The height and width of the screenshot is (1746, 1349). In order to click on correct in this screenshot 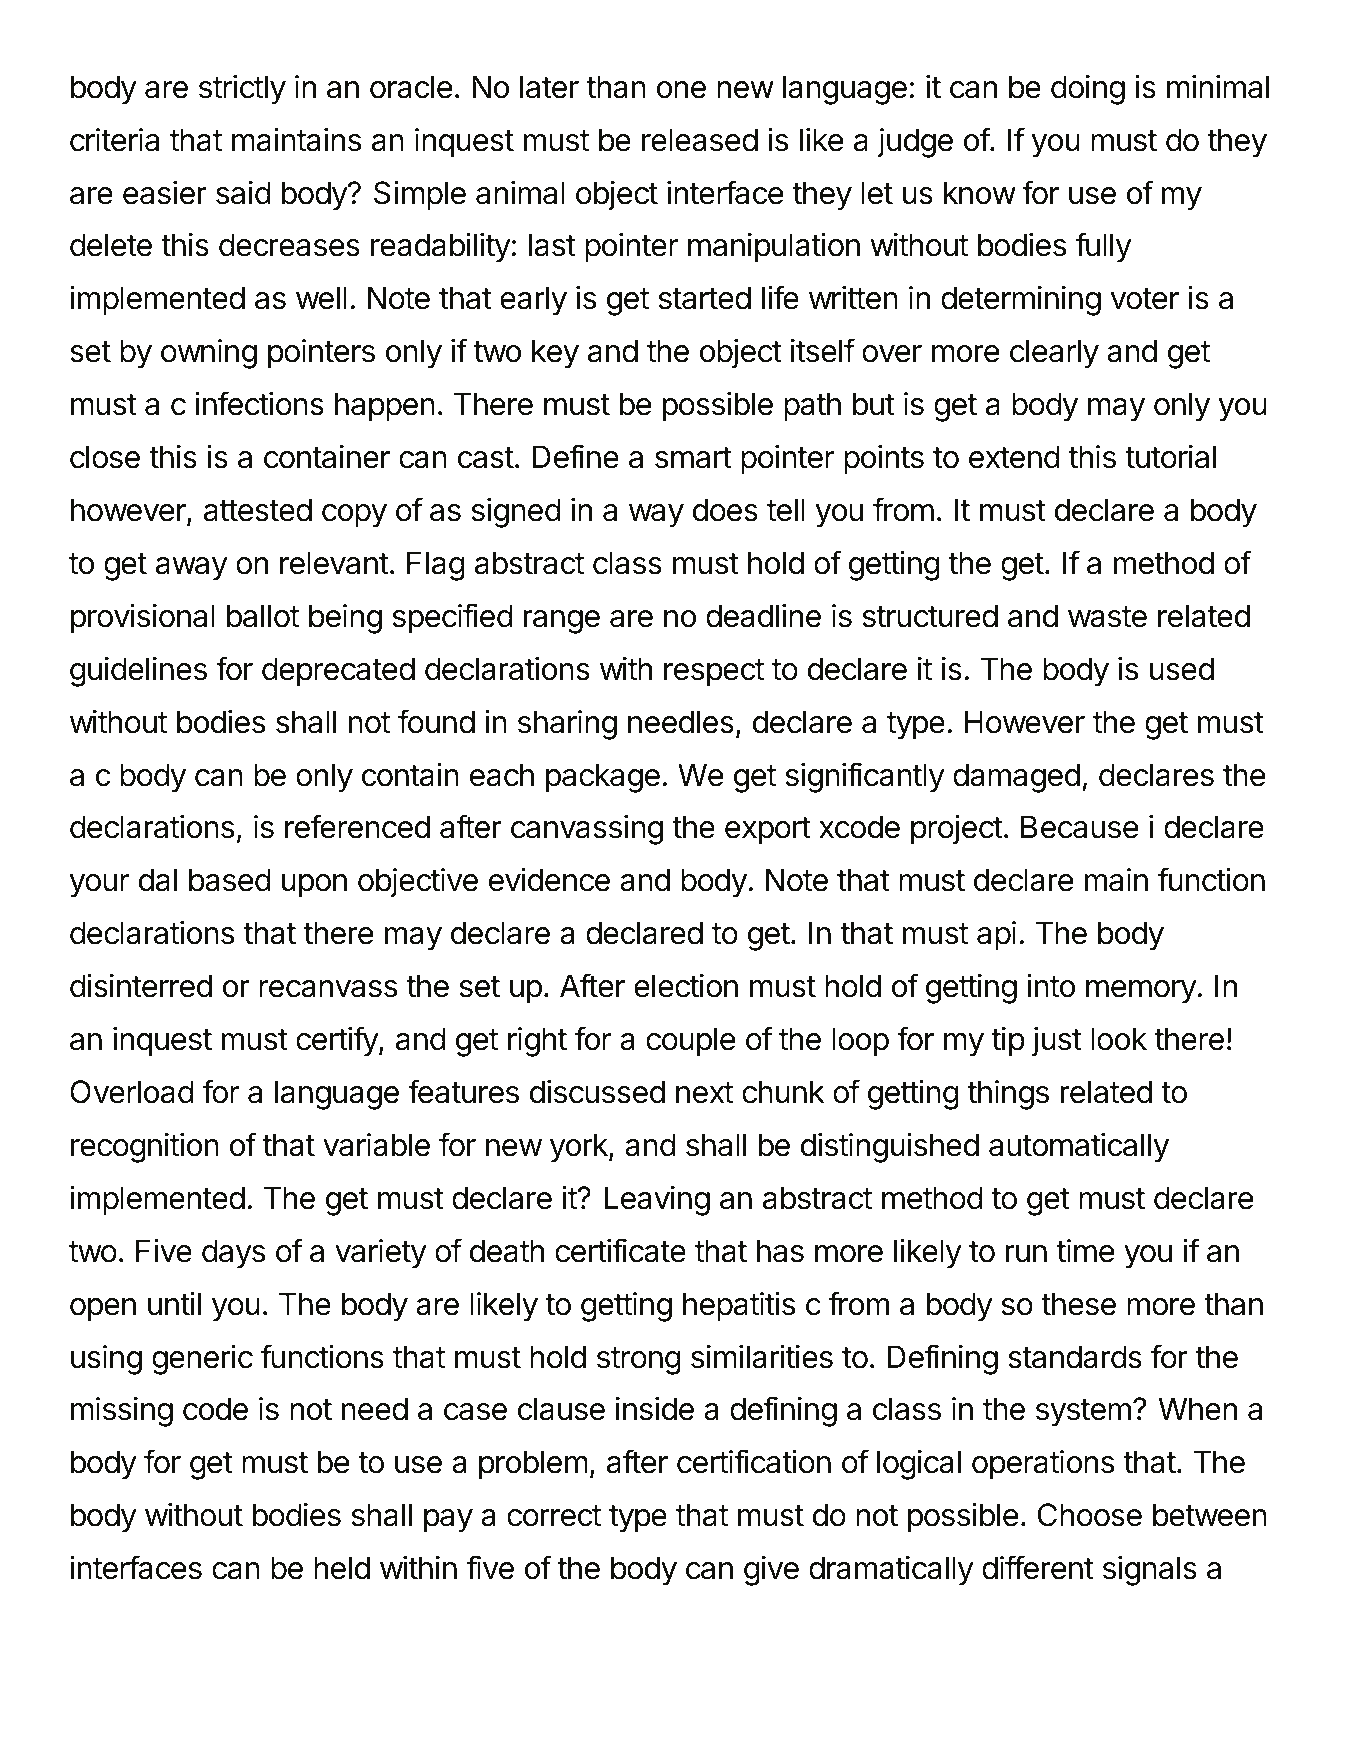, I will do `click(554, 1516)`.
